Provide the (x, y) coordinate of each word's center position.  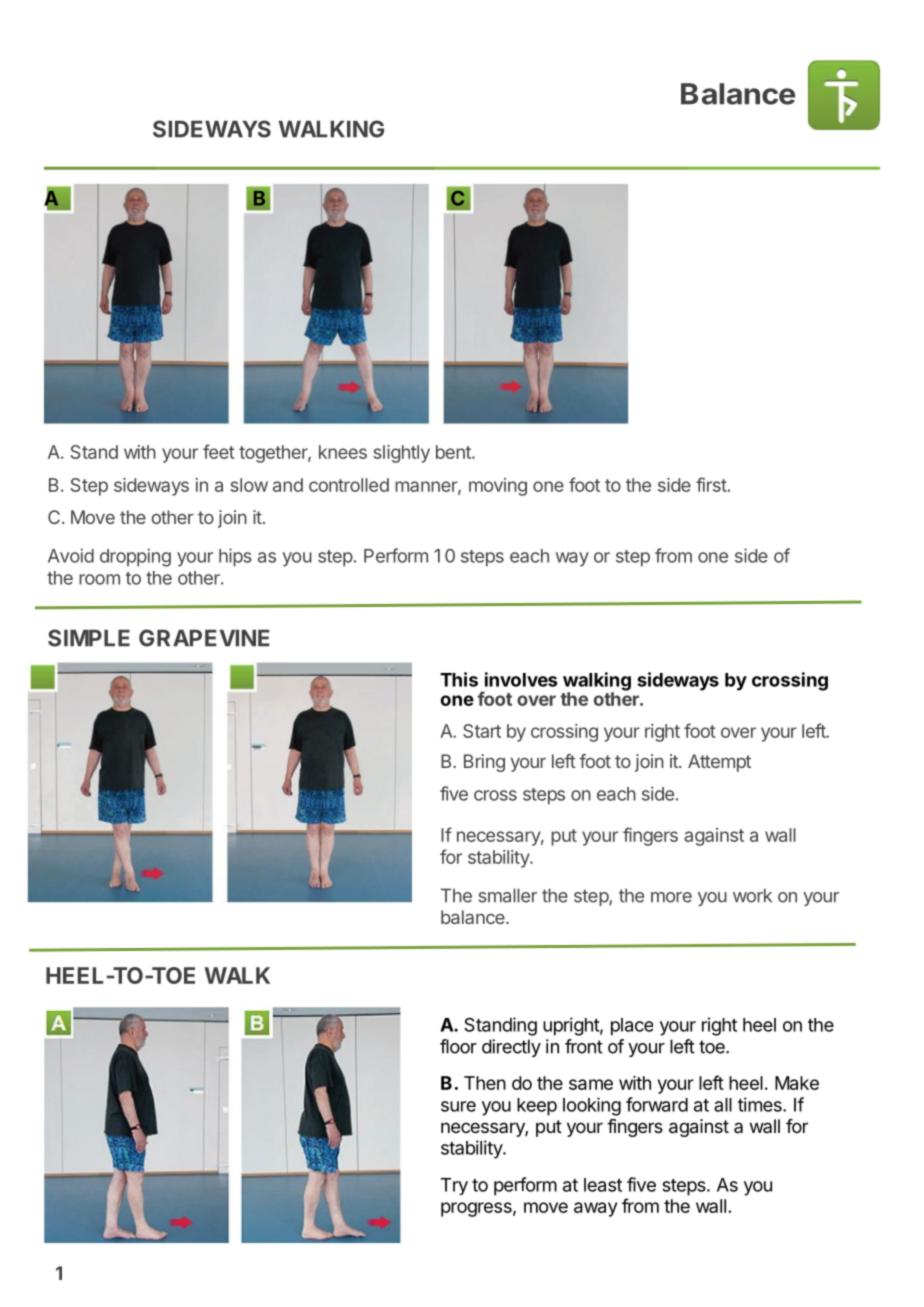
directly (511, 1048)
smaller (508, 895)
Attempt (719, 763)
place (632, 1027)
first (711, 484)
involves (521, 679)
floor (458, 1046)
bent (454, 452)
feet (219, 451)
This (459, 679)
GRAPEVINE (204, 638)
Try (454, 1186)
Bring (484, 763)
